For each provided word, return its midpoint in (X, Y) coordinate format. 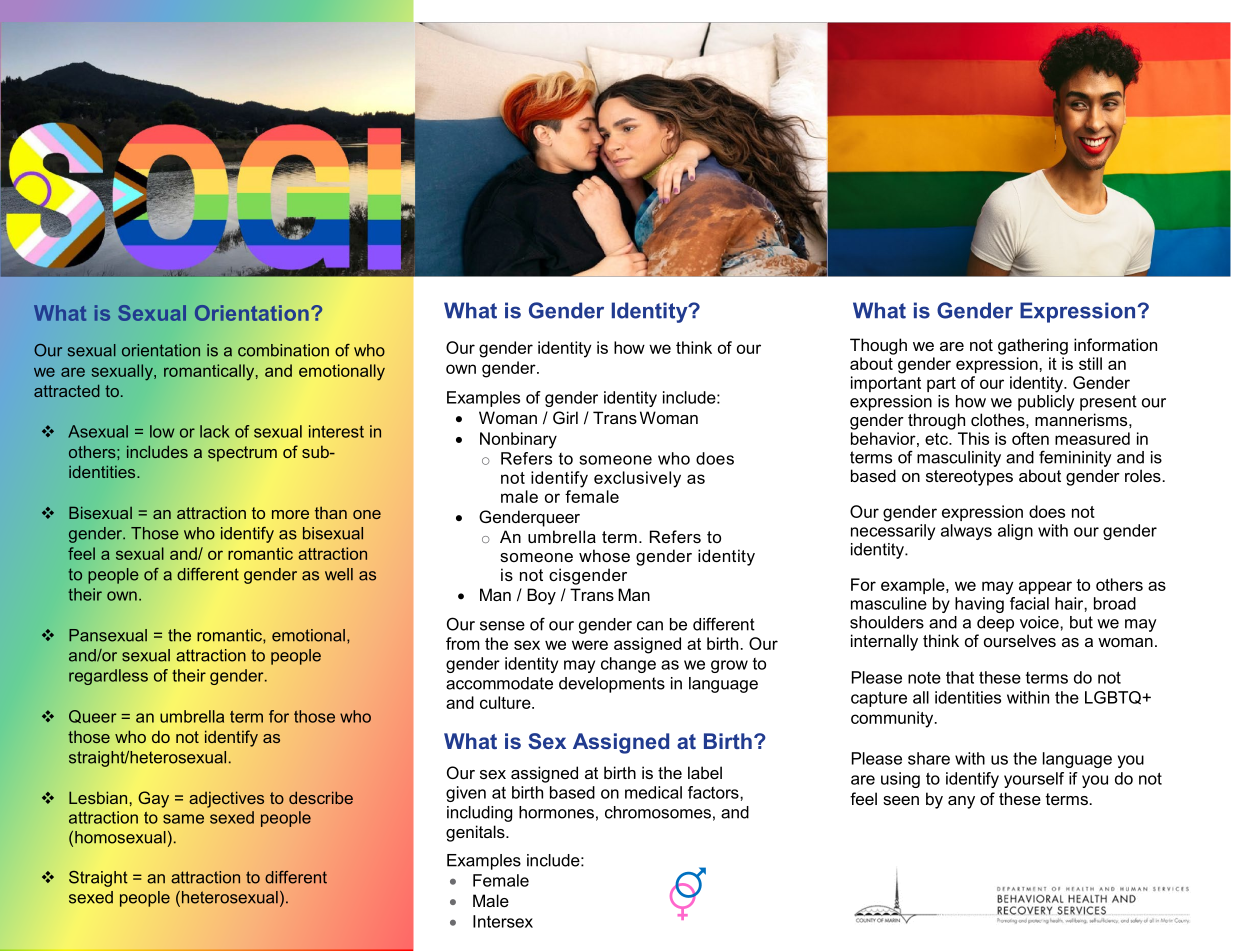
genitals (476, 833)
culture (506, 702)
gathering (1033, 346)
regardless (108, 677)
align (1015, 532)
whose (604, 555)
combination (283, 350)
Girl (565, 417)
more (290, 514)
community (893, 719)
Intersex (503, 921)
